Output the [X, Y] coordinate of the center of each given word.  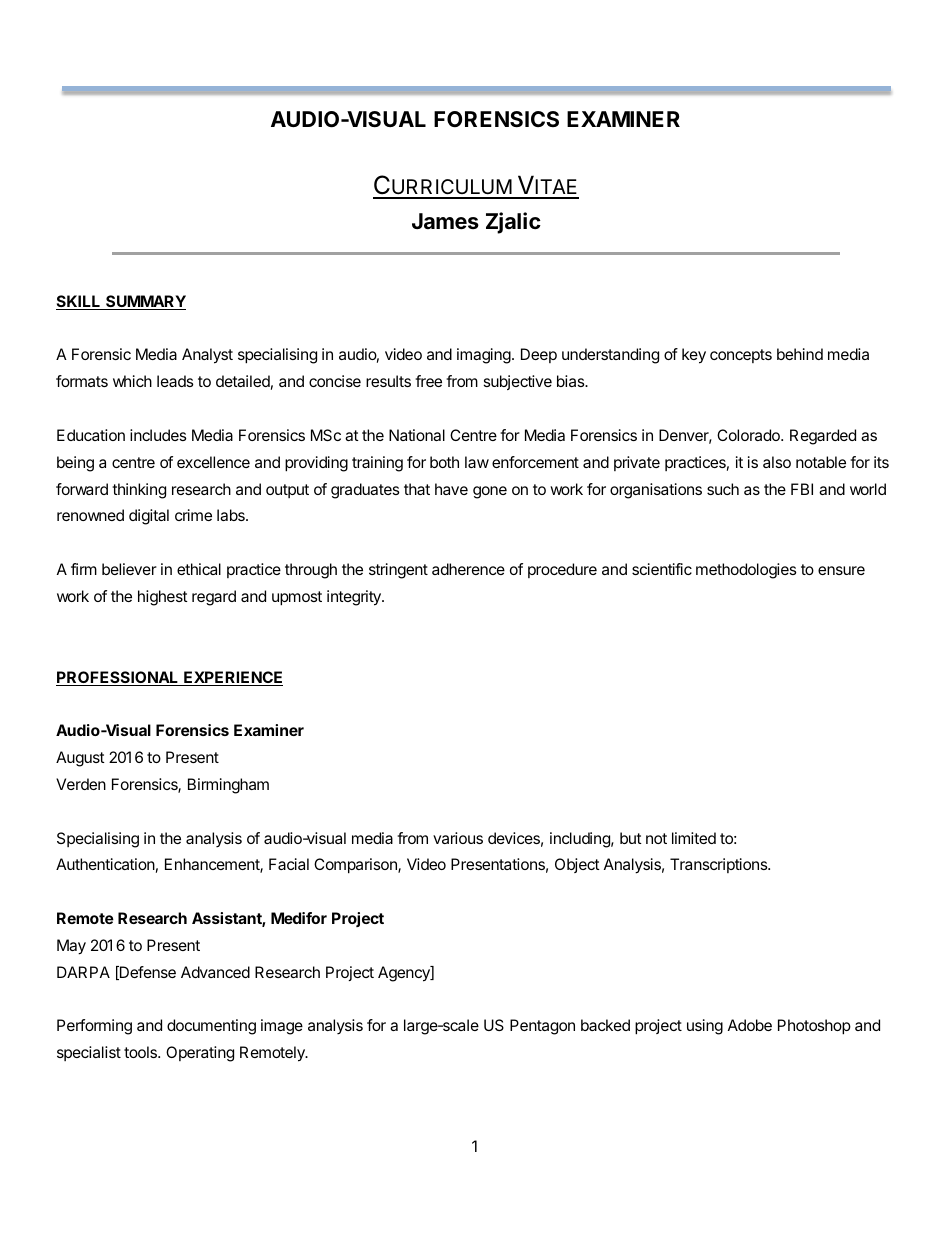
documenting [211, 1027]
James [445, 221]
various [458, 838]
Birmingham [228, 786]
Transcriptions [720, 865]
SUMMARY [145, 302]
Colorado [749, 435]
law [477, 462]
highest [163, 598]
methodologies [746, 571]
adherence [468, 569]
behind [800, 354]
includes [158, 435]
